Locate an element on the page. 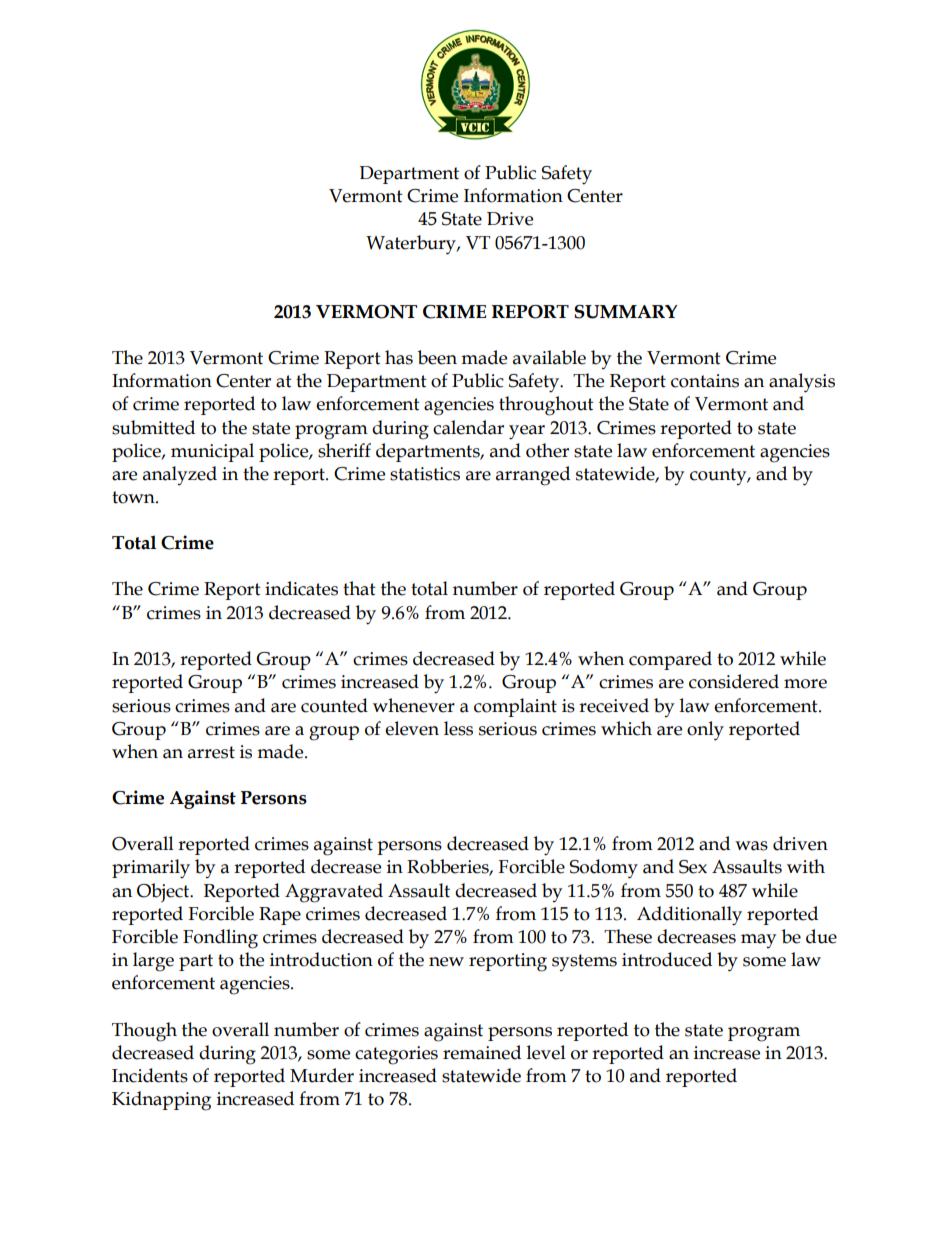 The width and height of the page is (952, 1233). Incidents is located at coordinates (150, 1075).
